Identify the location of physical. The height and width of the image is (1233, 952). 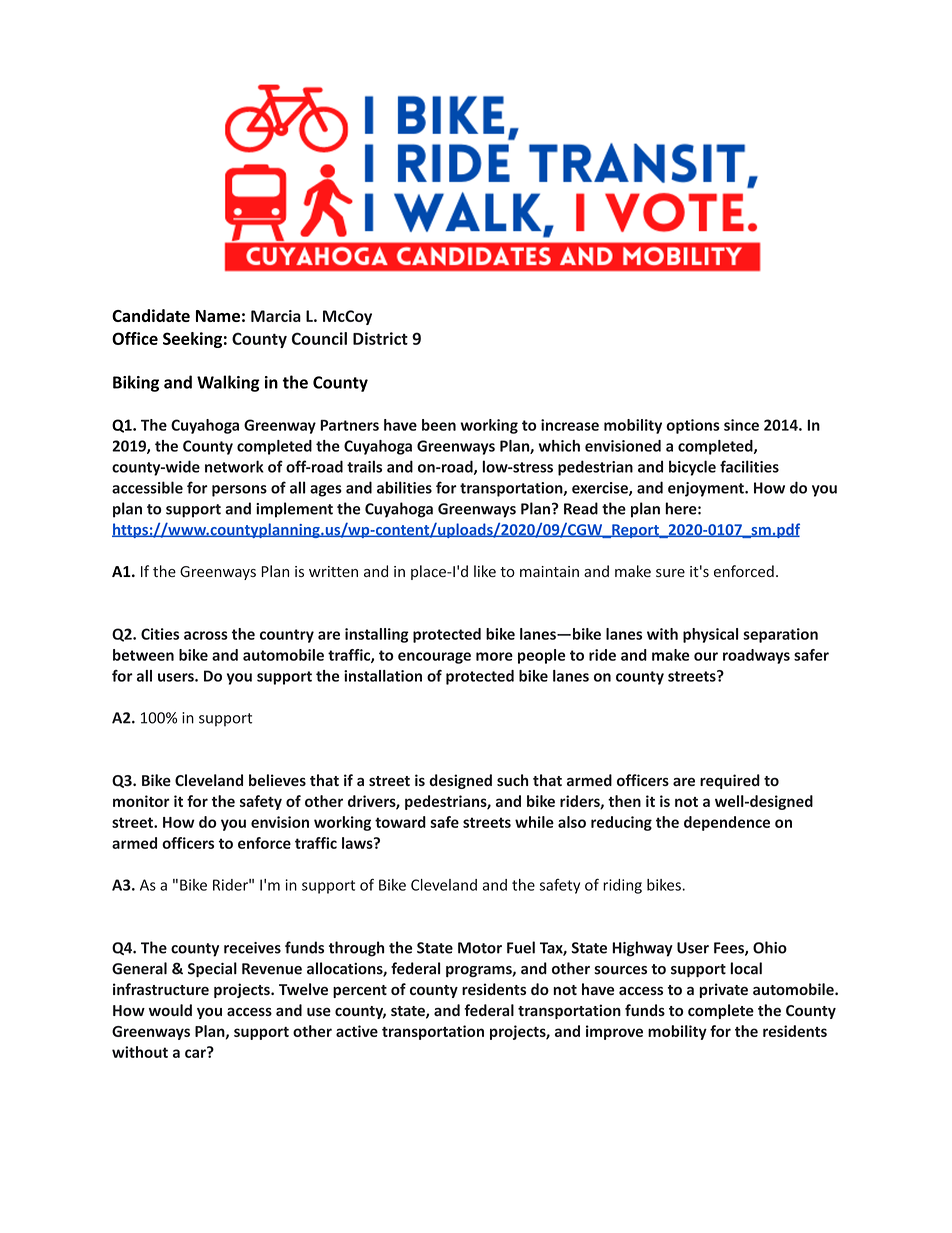
(710, 635).
